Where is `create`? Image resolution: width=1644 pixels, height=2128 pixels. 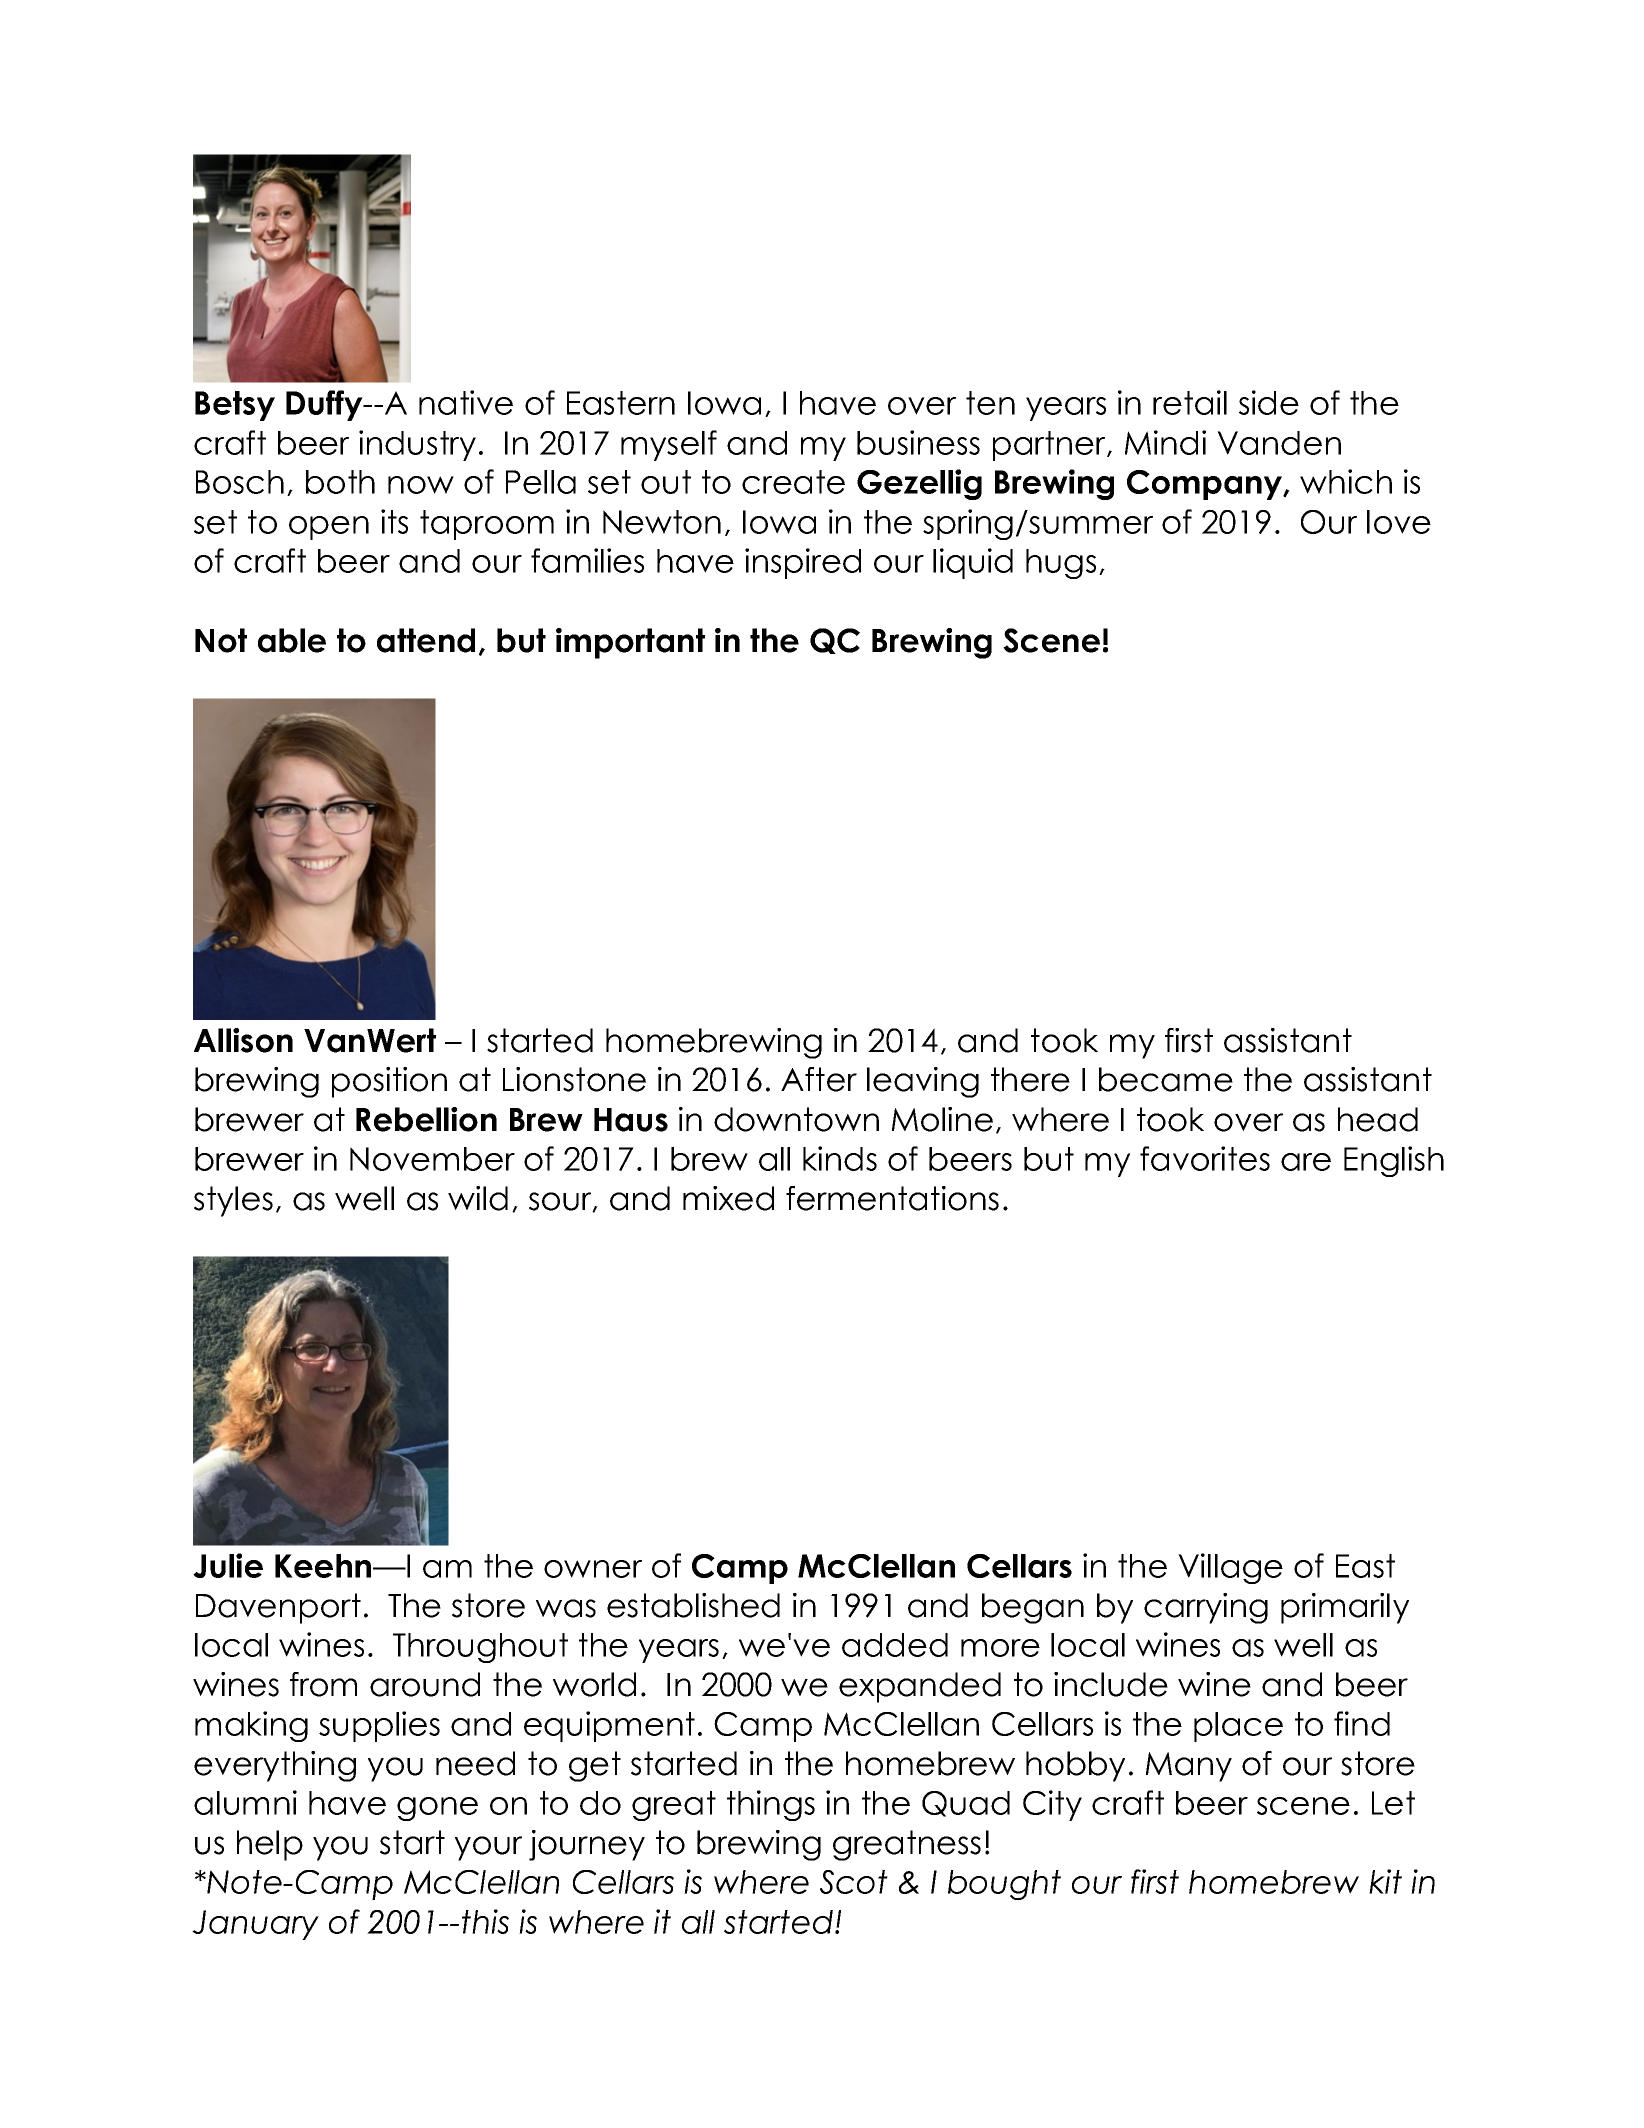 create is located at coordinates (793, 482).
